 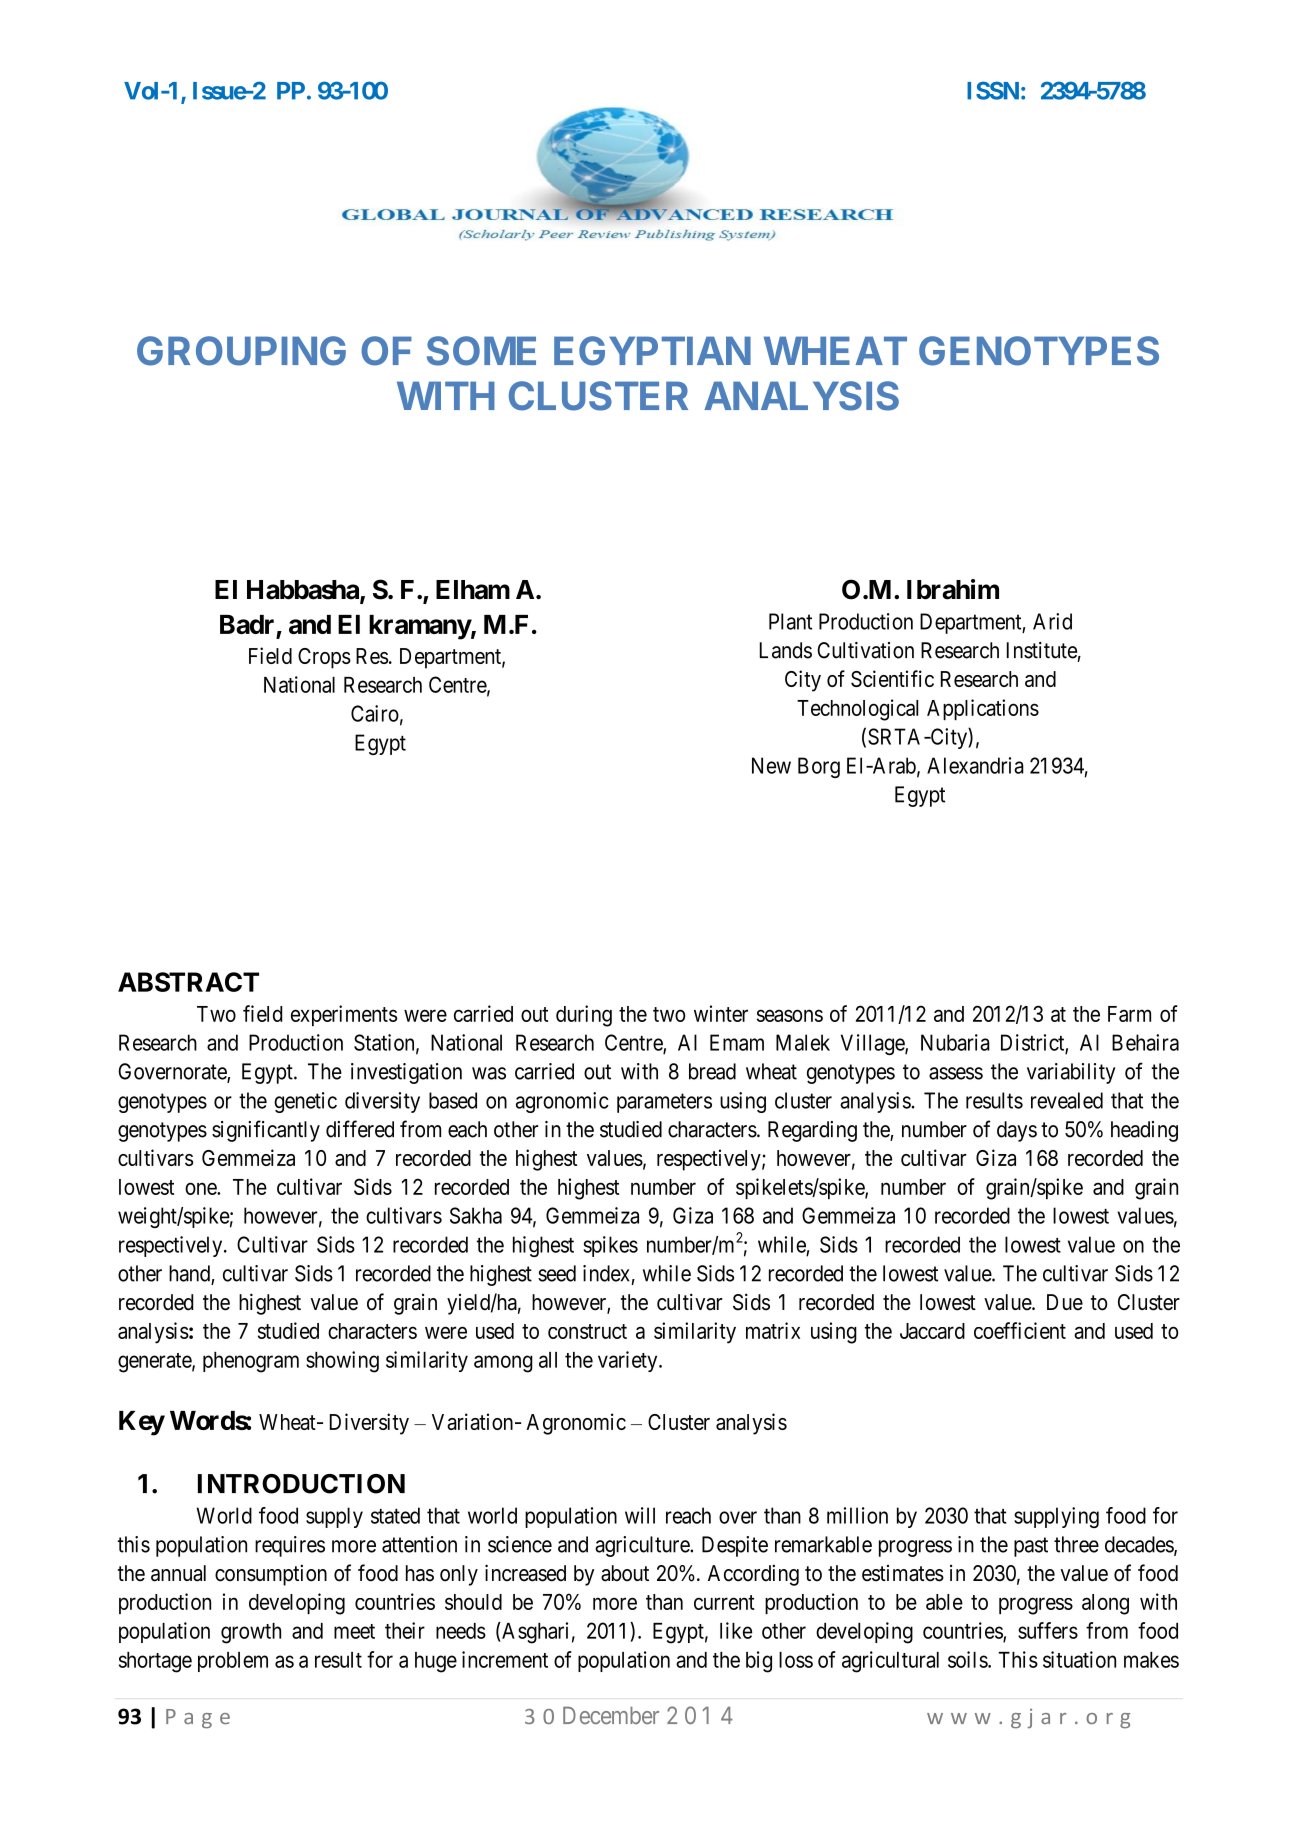 What do you see at coordinates (587, 1331) in the image?
I see `construct` at bounding box center [587, 1331].
